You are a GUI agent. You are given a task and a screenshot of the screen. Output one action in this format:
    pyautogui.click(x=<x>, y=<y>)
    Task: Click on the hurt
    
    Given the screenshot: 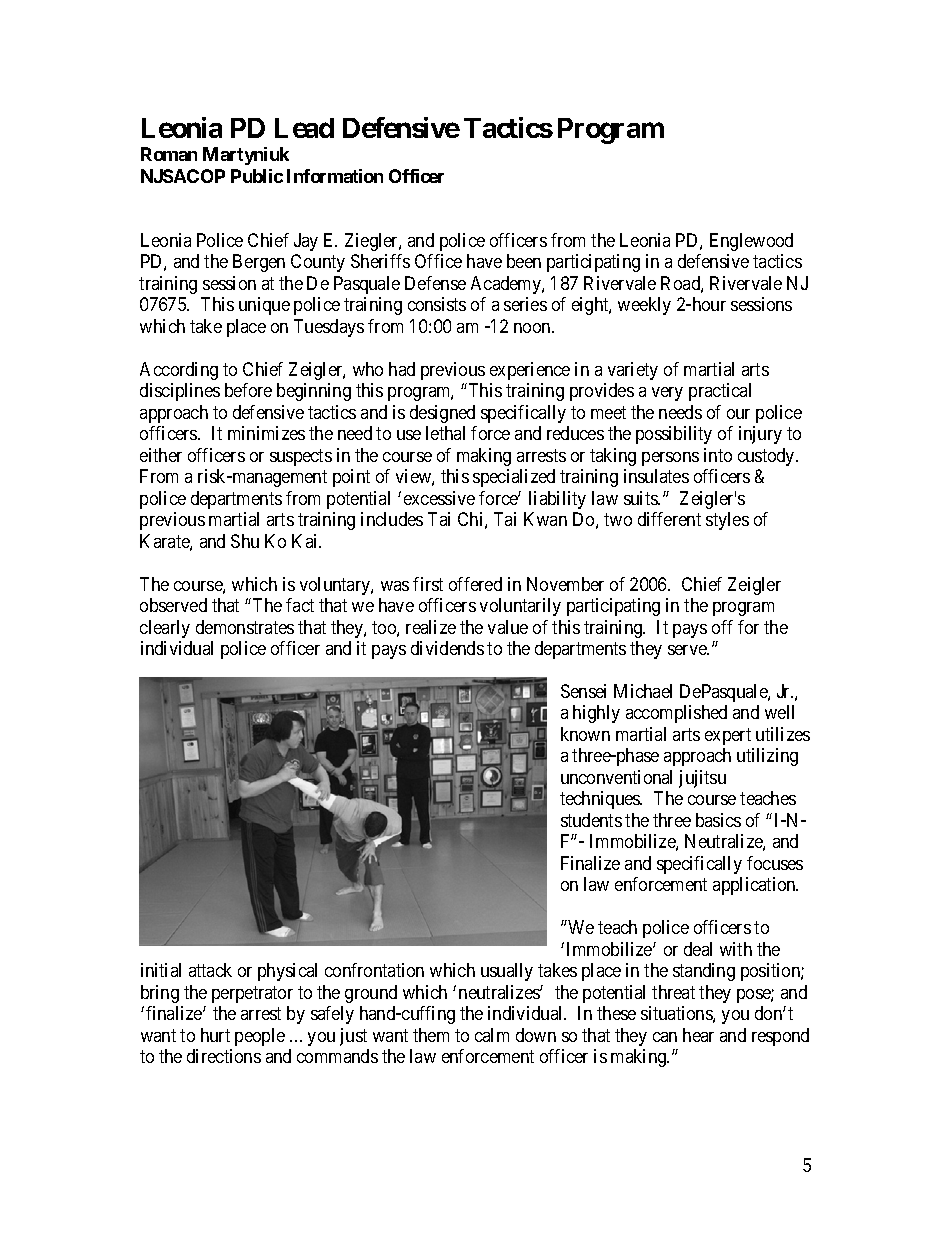 What is the action you would take?
    pyautogui.click(x=215, y=1035)
